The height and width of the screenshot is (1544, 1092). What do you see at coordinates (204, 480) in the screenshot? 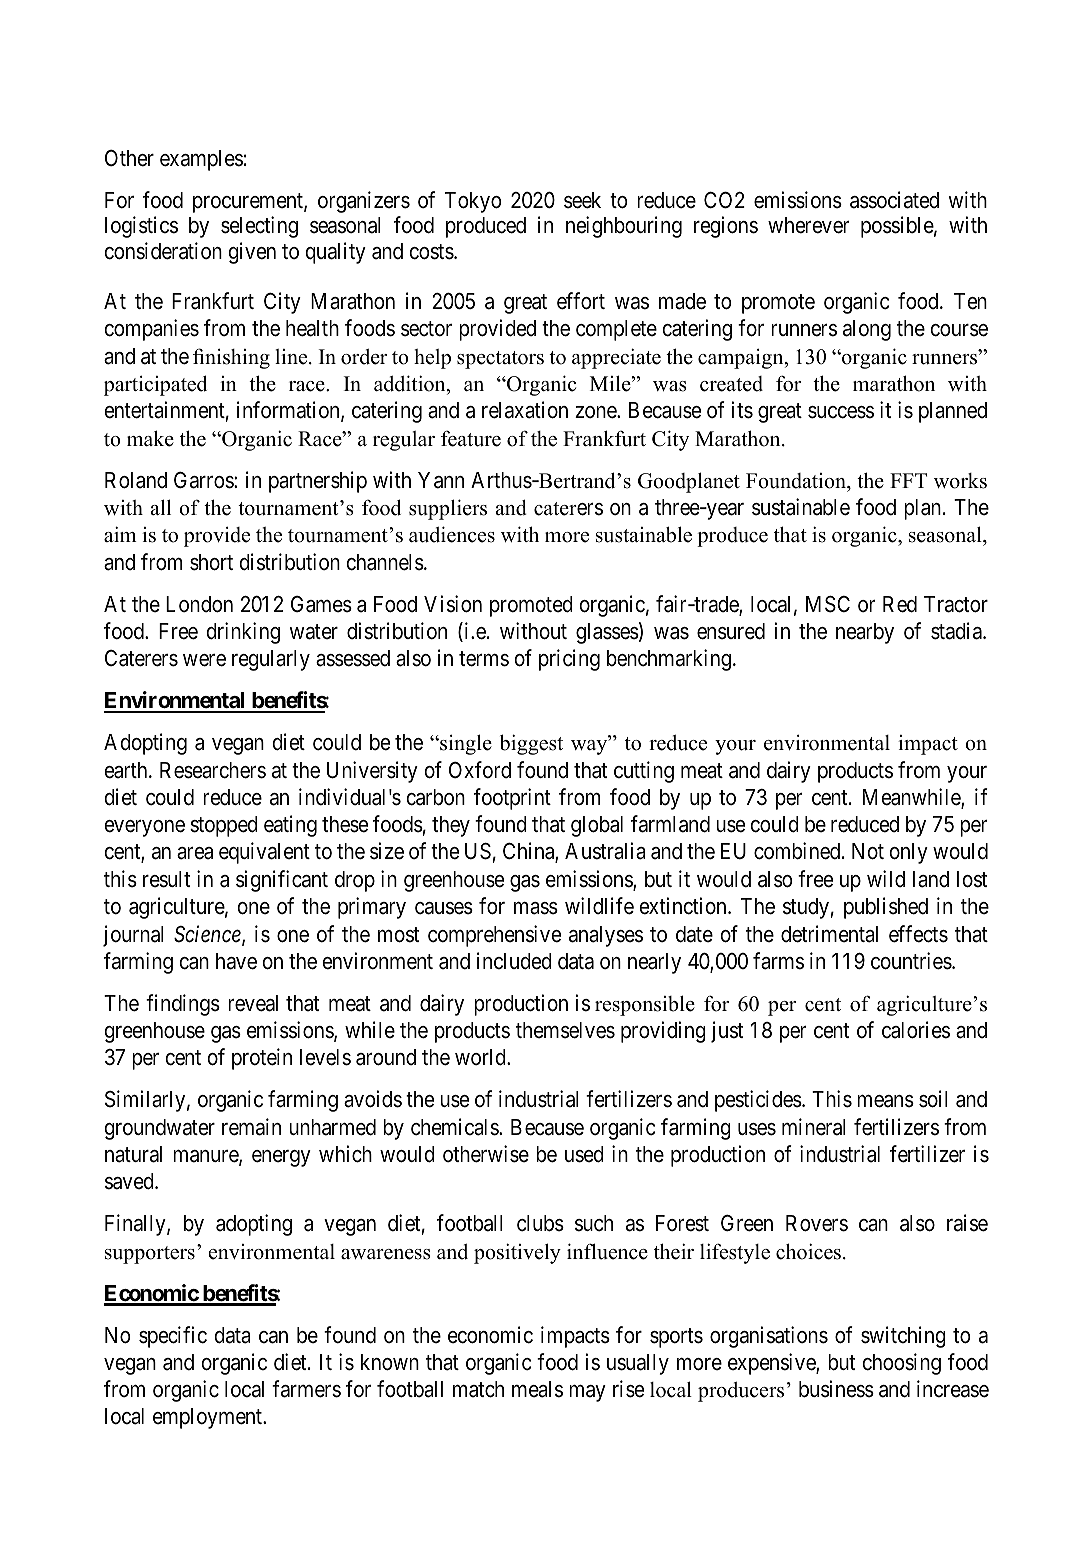
I see `Garros` at bounding box center [204, 480].
